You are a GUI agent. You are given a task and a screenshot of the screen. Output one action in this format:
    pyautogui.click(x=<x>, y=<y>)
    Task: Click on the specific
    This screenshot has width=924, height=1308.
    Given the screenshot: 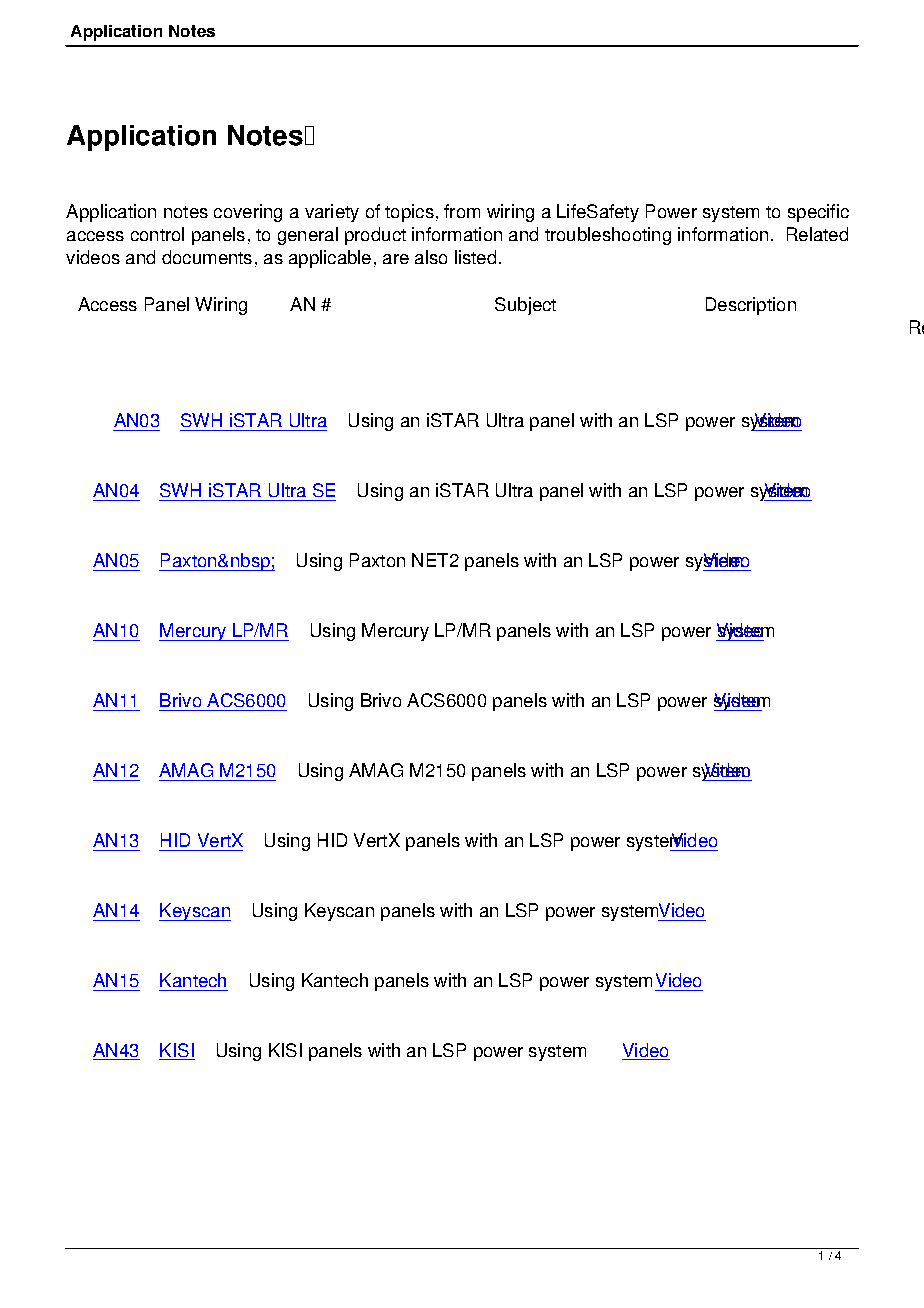 What is the action you would take?
    pyautogui.click(x=818, y=213)
